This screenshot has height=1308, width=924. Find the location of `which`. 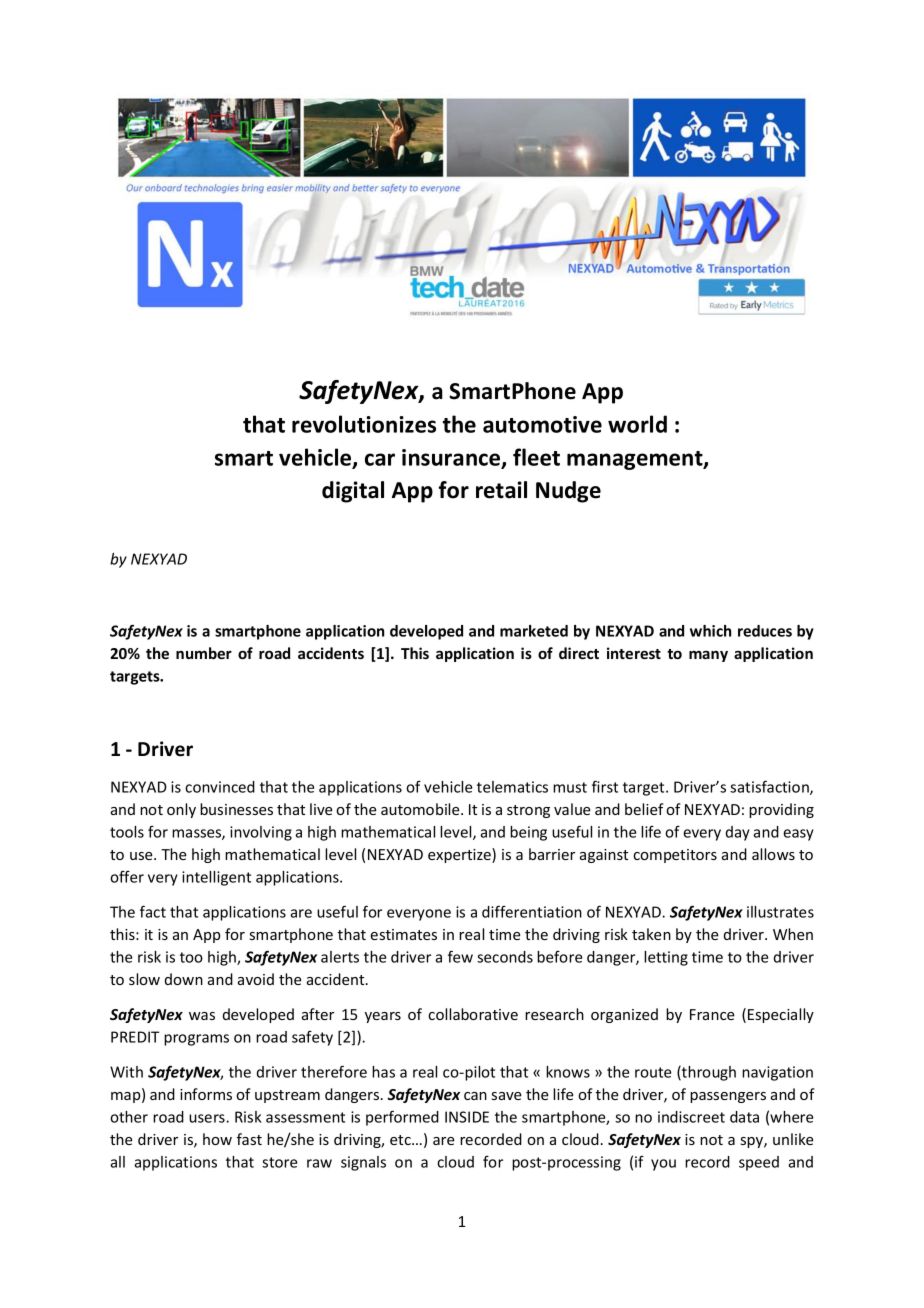

which is located at coordinates (710, 631).
